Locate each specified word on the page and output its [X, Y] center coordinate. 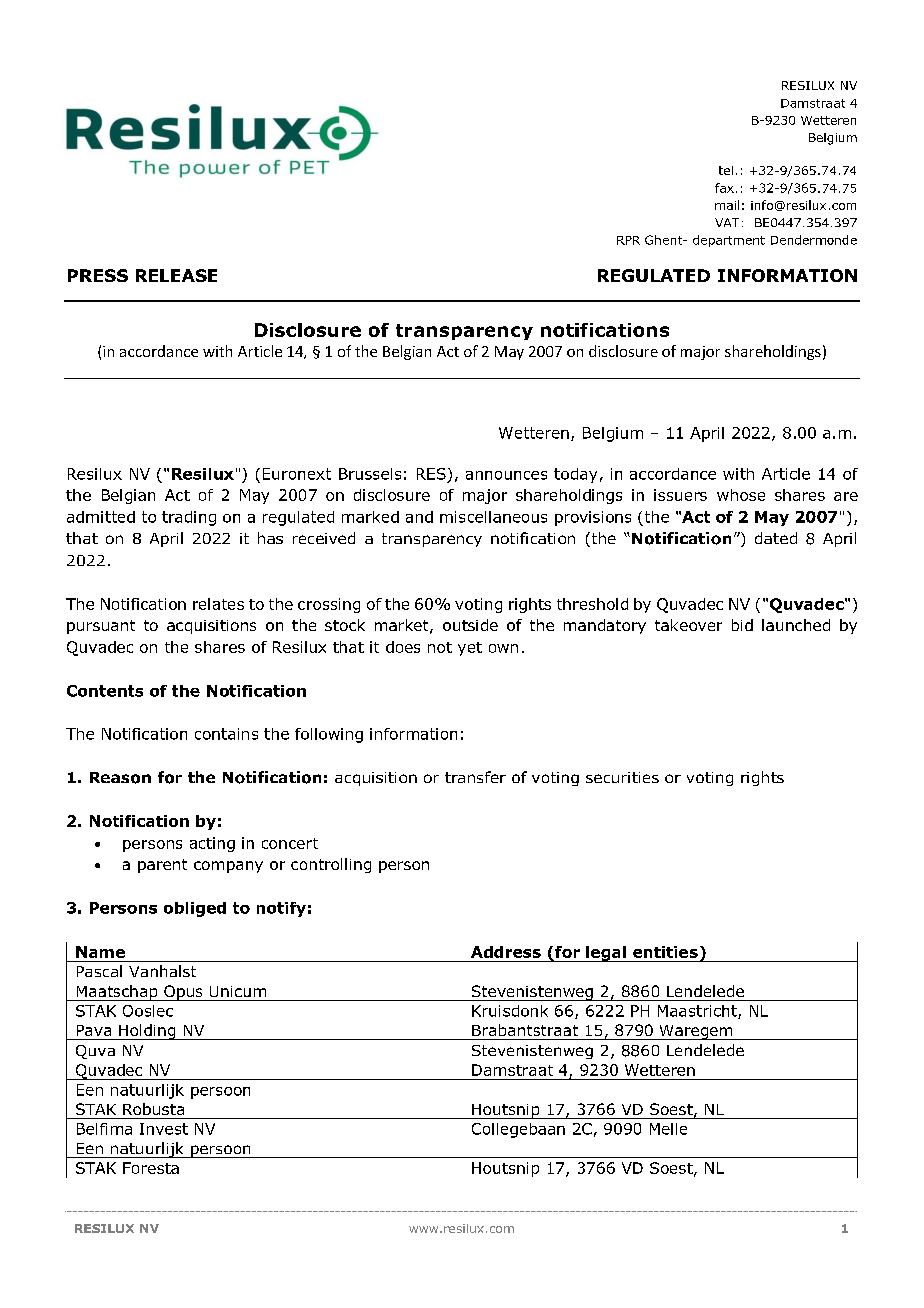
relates [218, 604]
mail [727, 205]
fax [724, 188]
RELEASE [176, 275]
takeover [688, 625]
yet [470, 649]
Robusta [153, 1109]
